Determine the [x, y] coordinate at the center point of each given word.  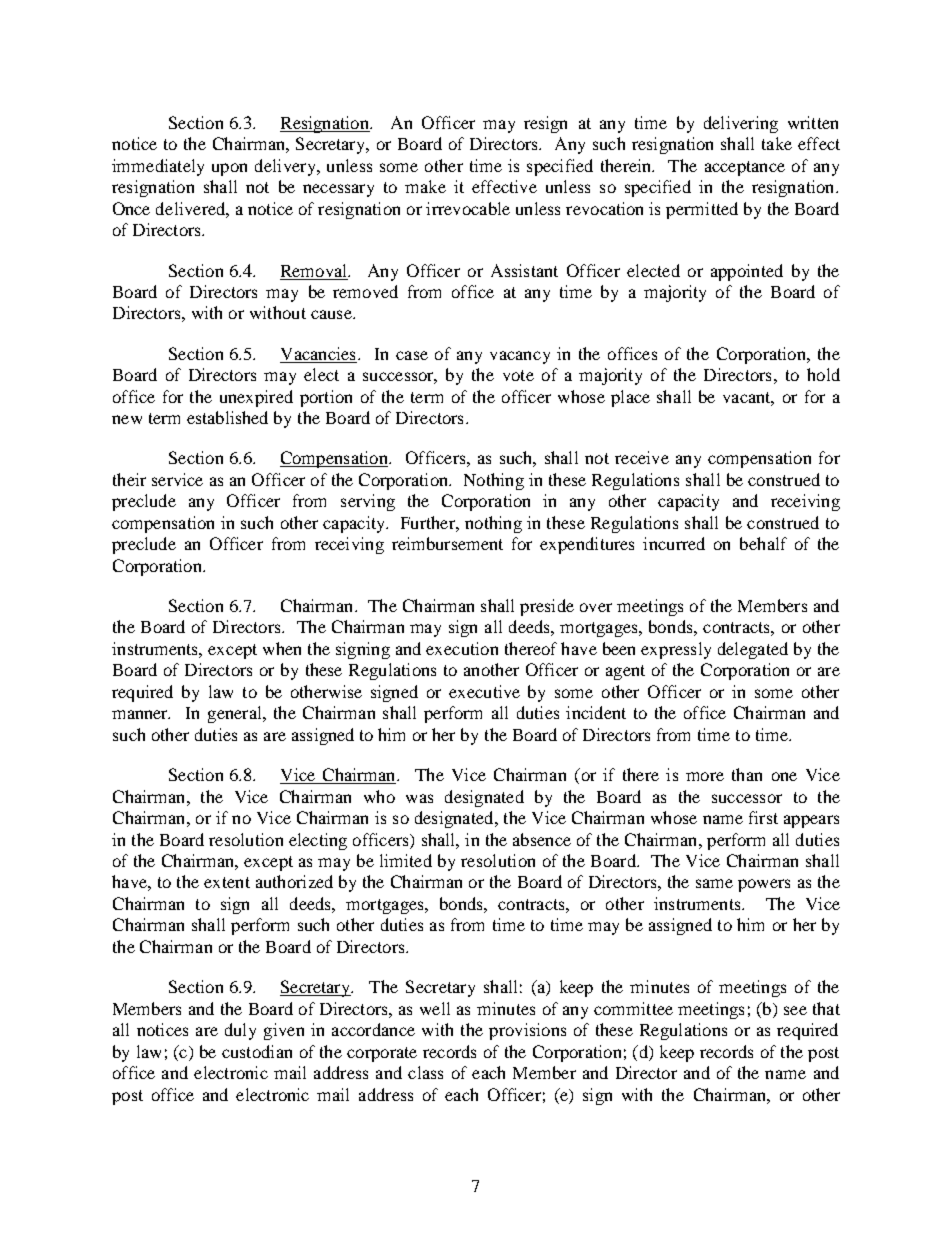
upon [229, 169]
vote [518, 375]
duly [240, 1031]
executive [484, 691]
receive [642, 457]
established [227, 417]
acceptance [745, 168]
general [236, 714]
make [425, 186]
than [747, 774]
